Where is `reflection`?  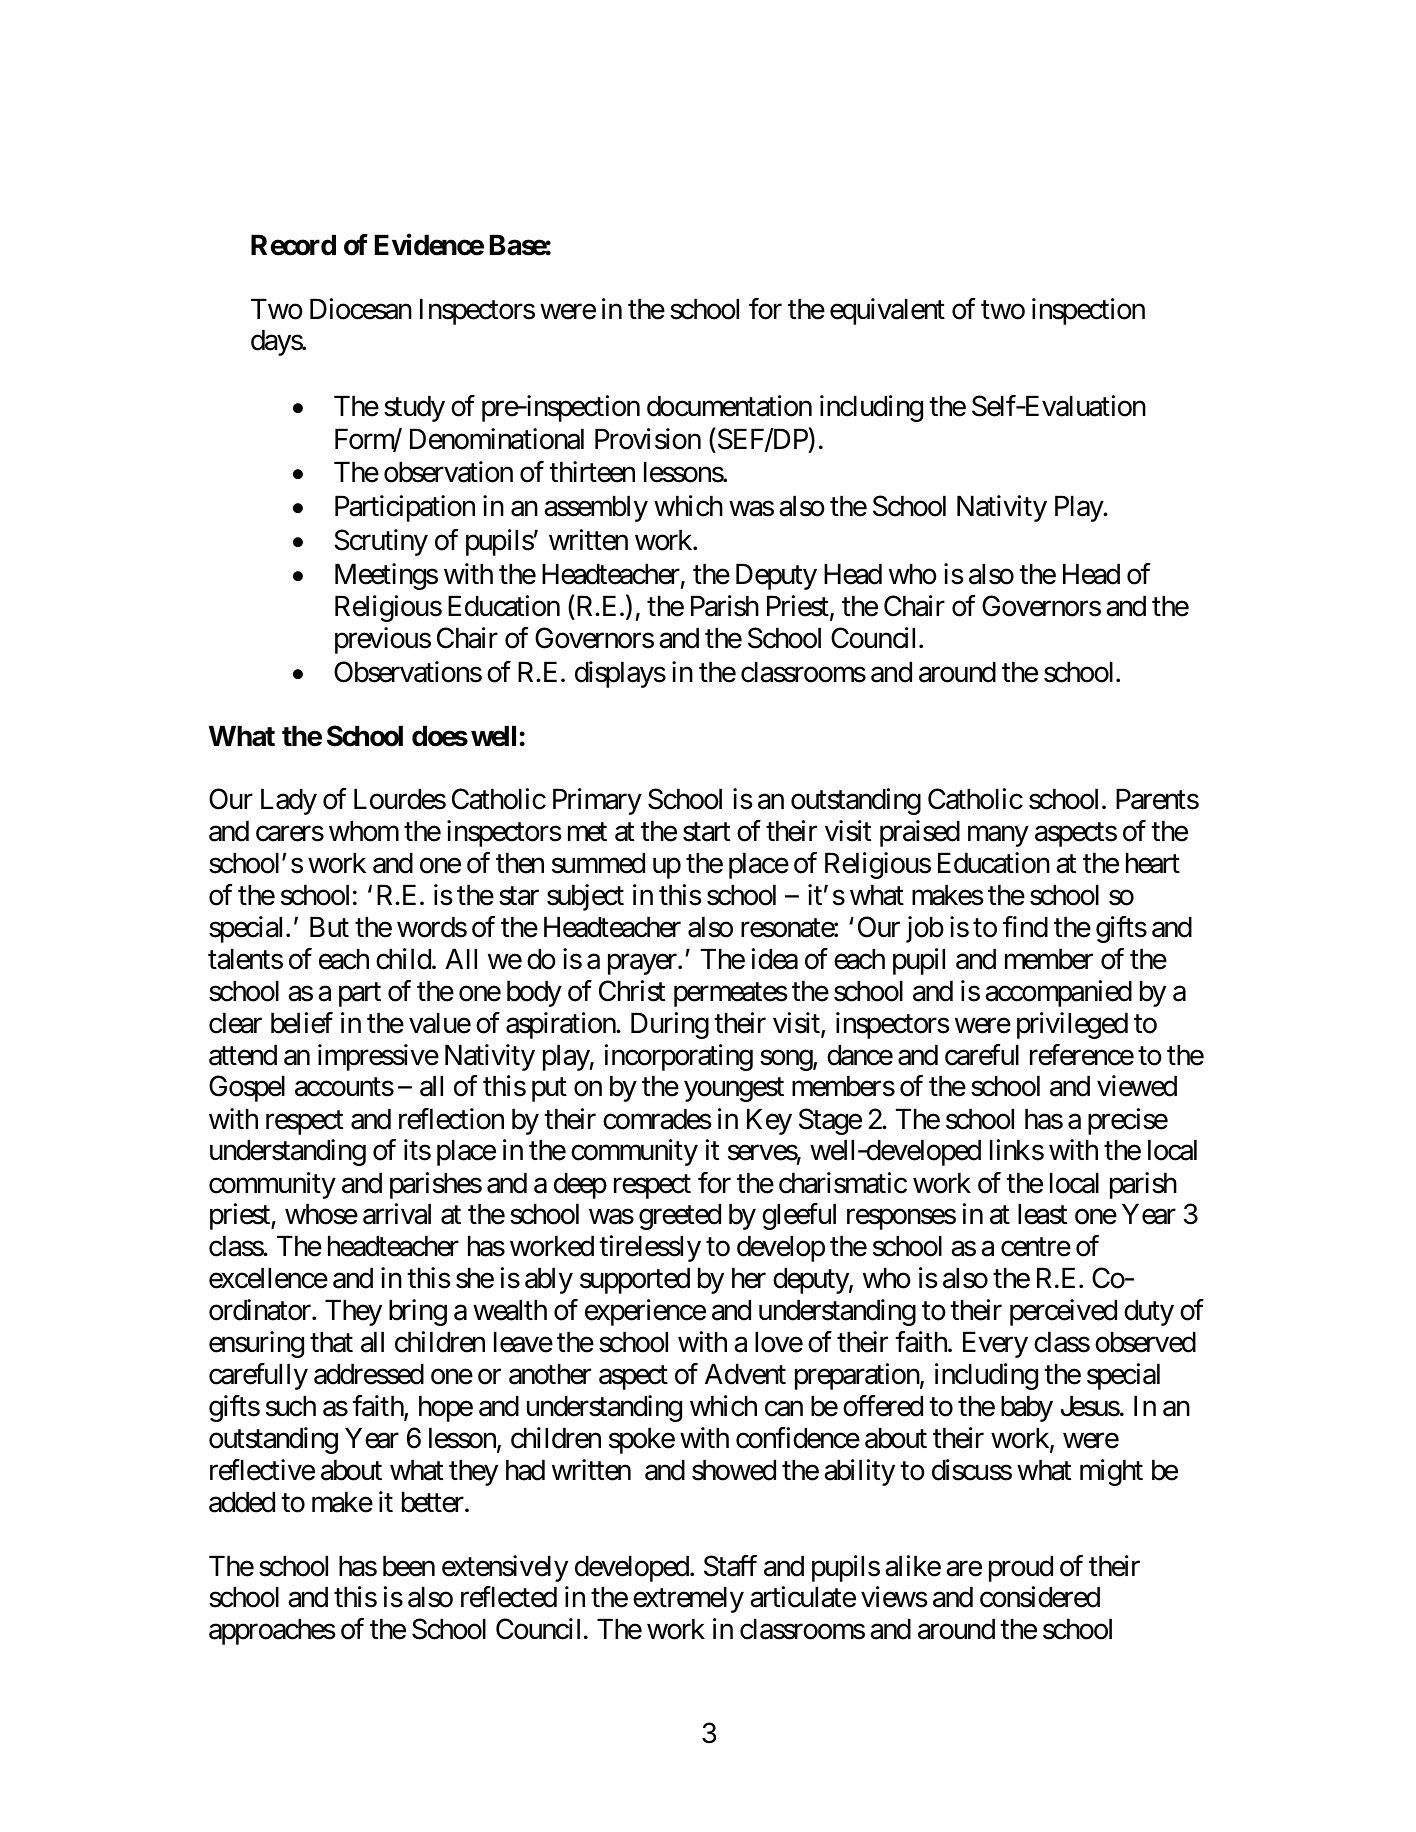
reflection is located at coordinates (451, 1119).
